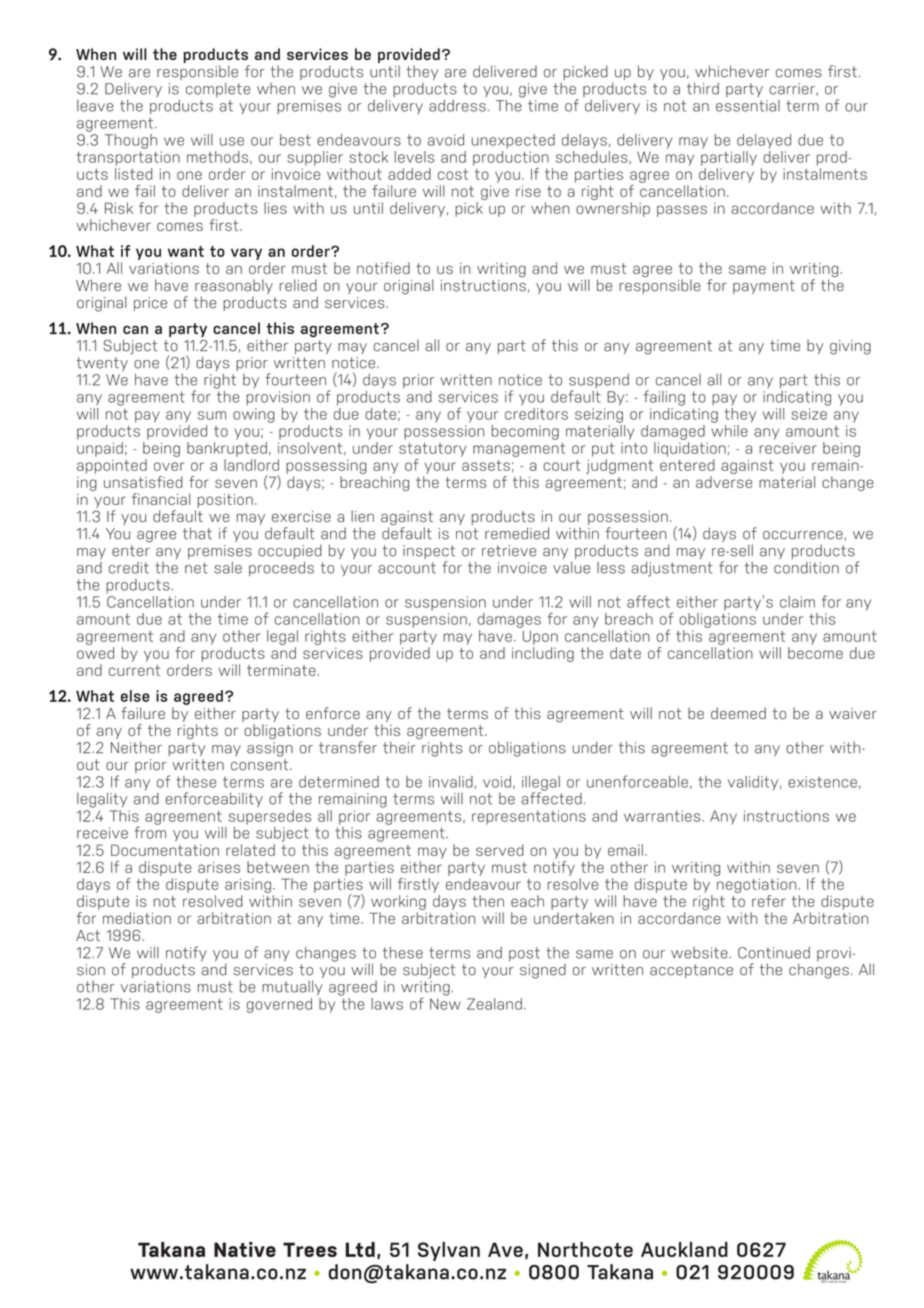  I want to click on address, so click(457, 106).
